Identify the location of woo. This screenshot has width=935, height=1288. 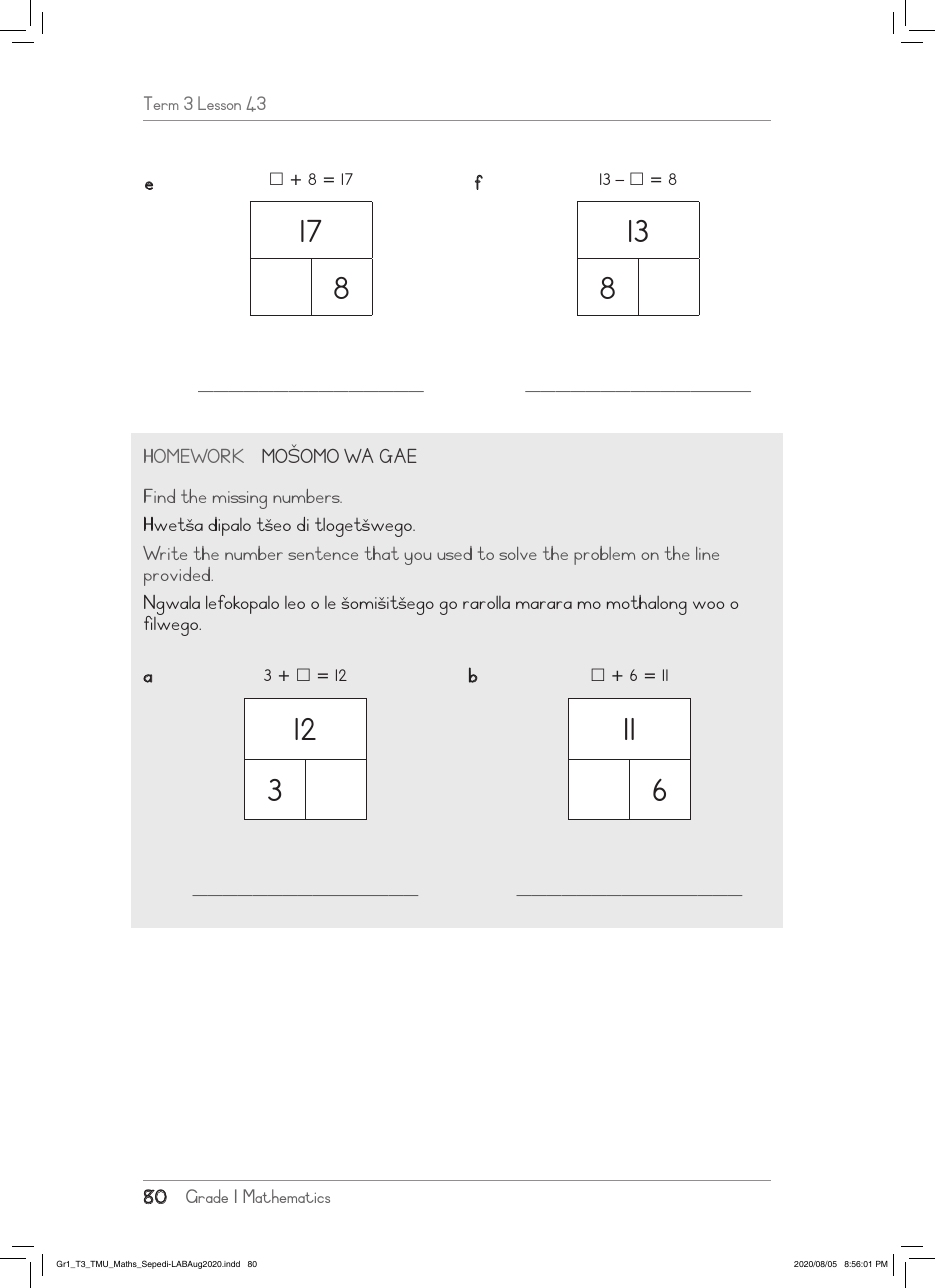
(708, 605).
